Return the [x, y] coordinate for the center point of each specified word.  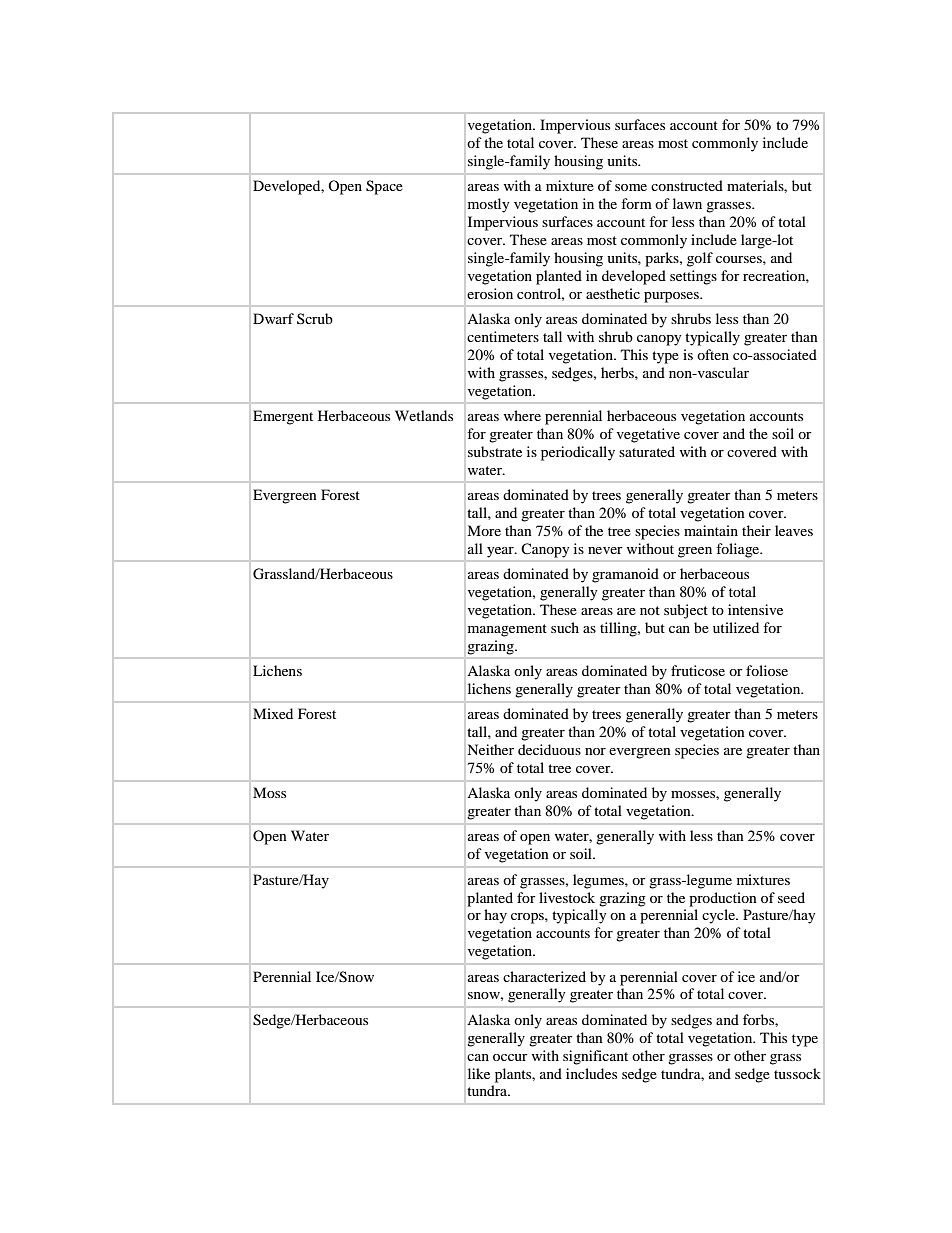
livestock [567, 897]
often [713, 354]
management [507, 630]
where [522, 415]
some [631, 187]
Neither [490, 749]
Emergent [283, 417]
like [479, 1073]
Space [384, 187]
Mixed [273, 713]
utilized [736, 627]
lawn [687, 203]
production [723, 899]
